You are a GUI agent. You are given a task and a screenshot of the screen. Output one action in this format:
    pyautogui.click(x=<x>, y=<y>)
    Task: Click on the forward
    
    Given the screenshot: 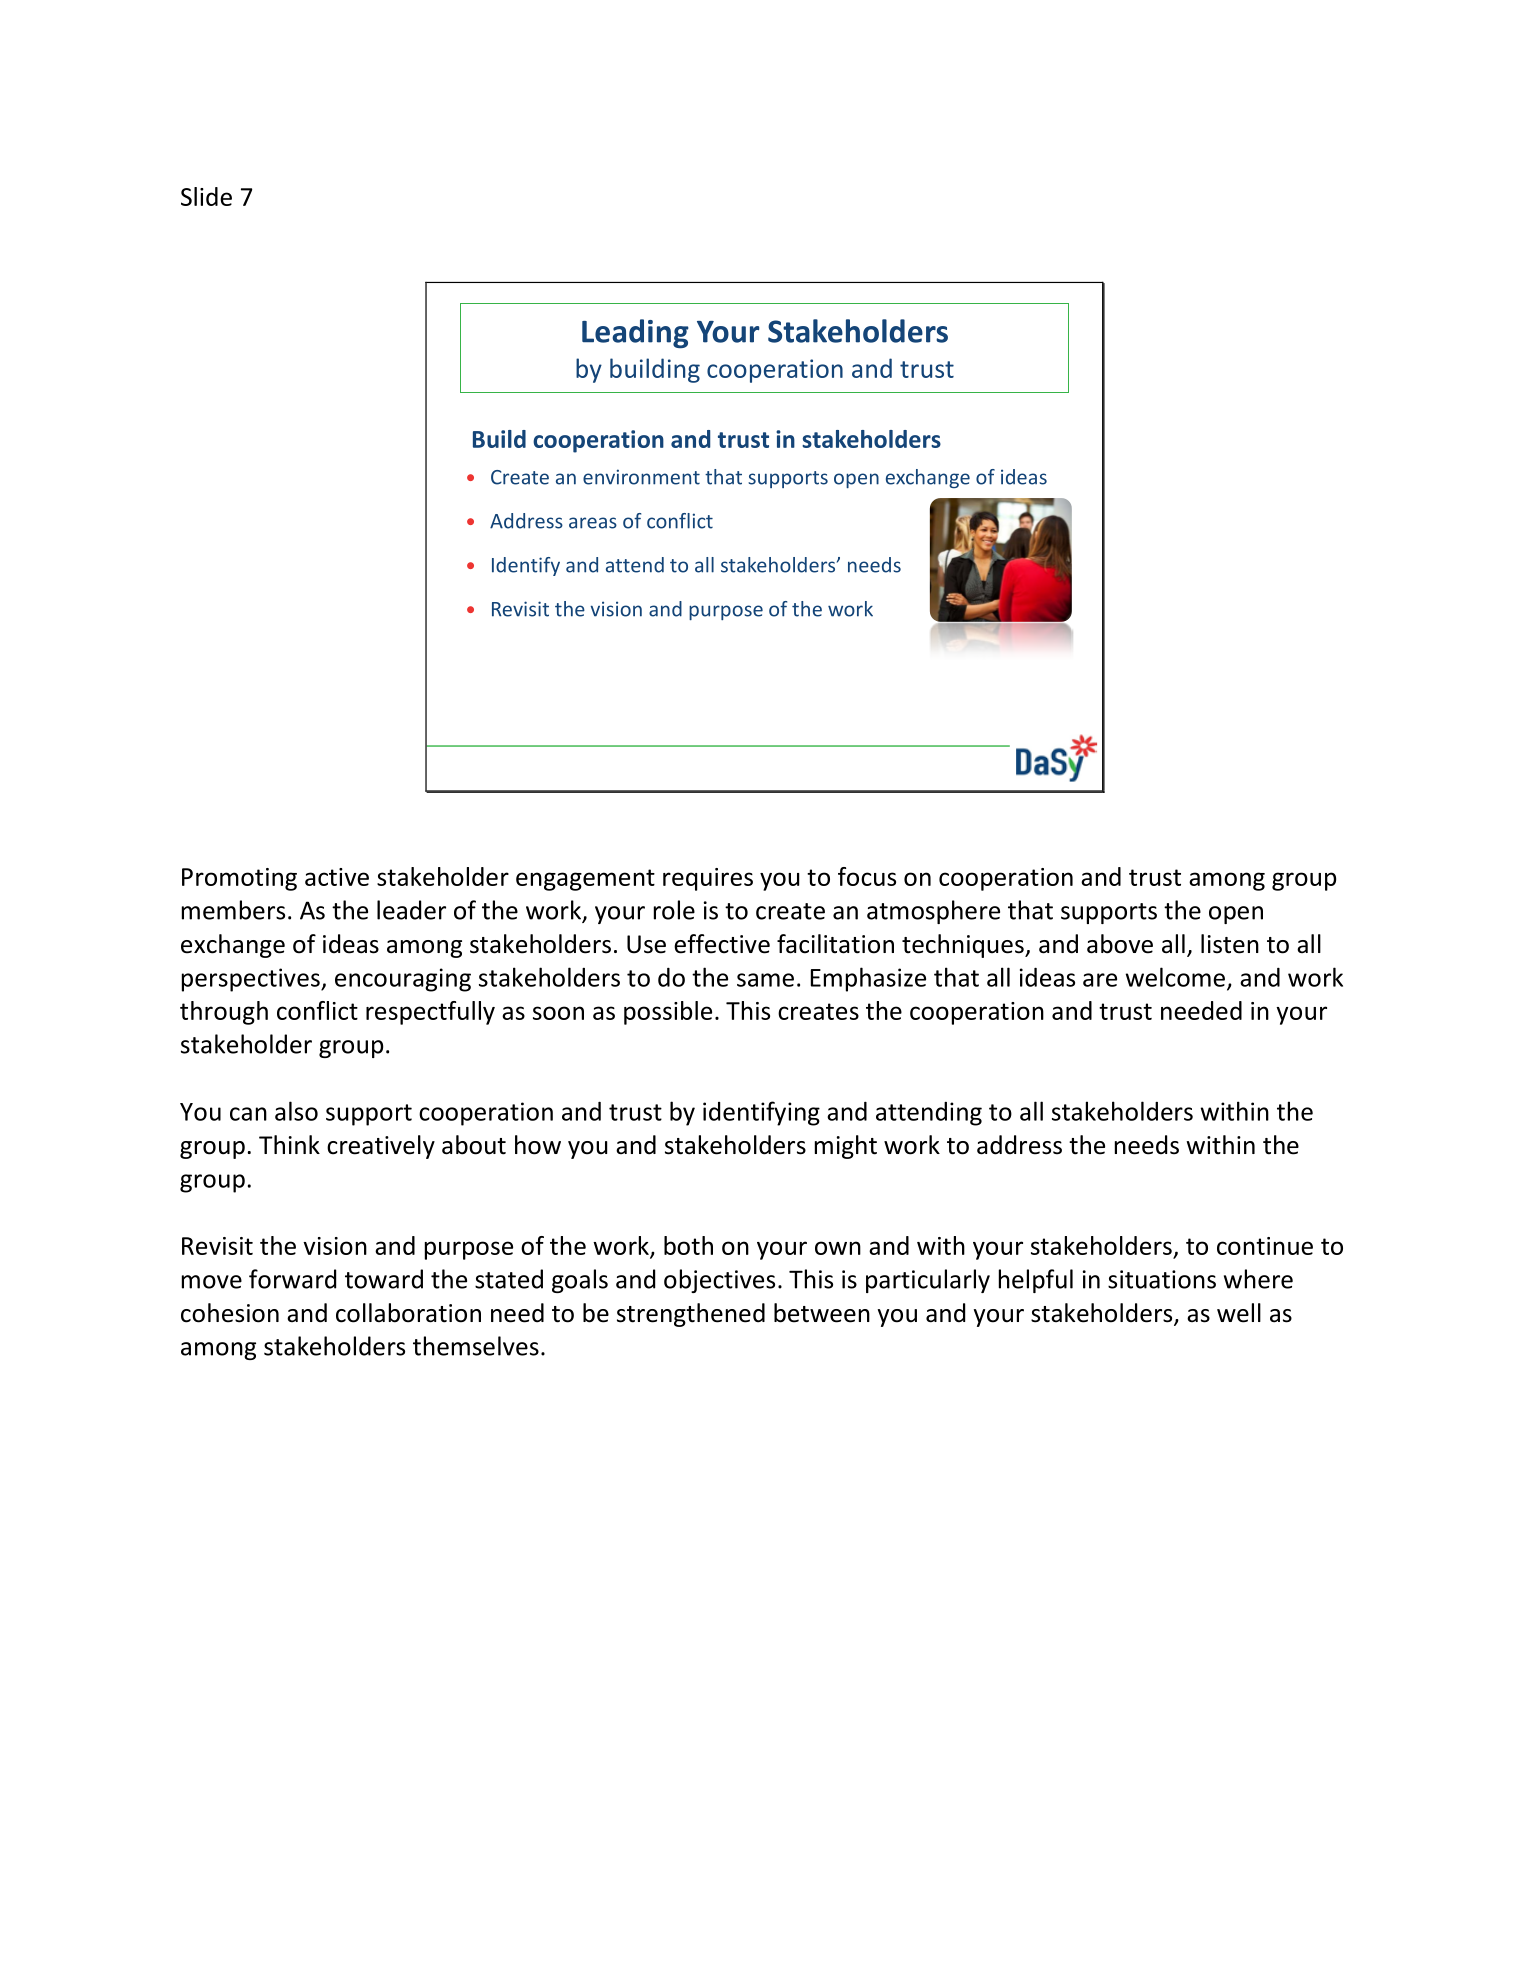 What is the action you would take?
    pyautogui.click(x=292, y=1279)
